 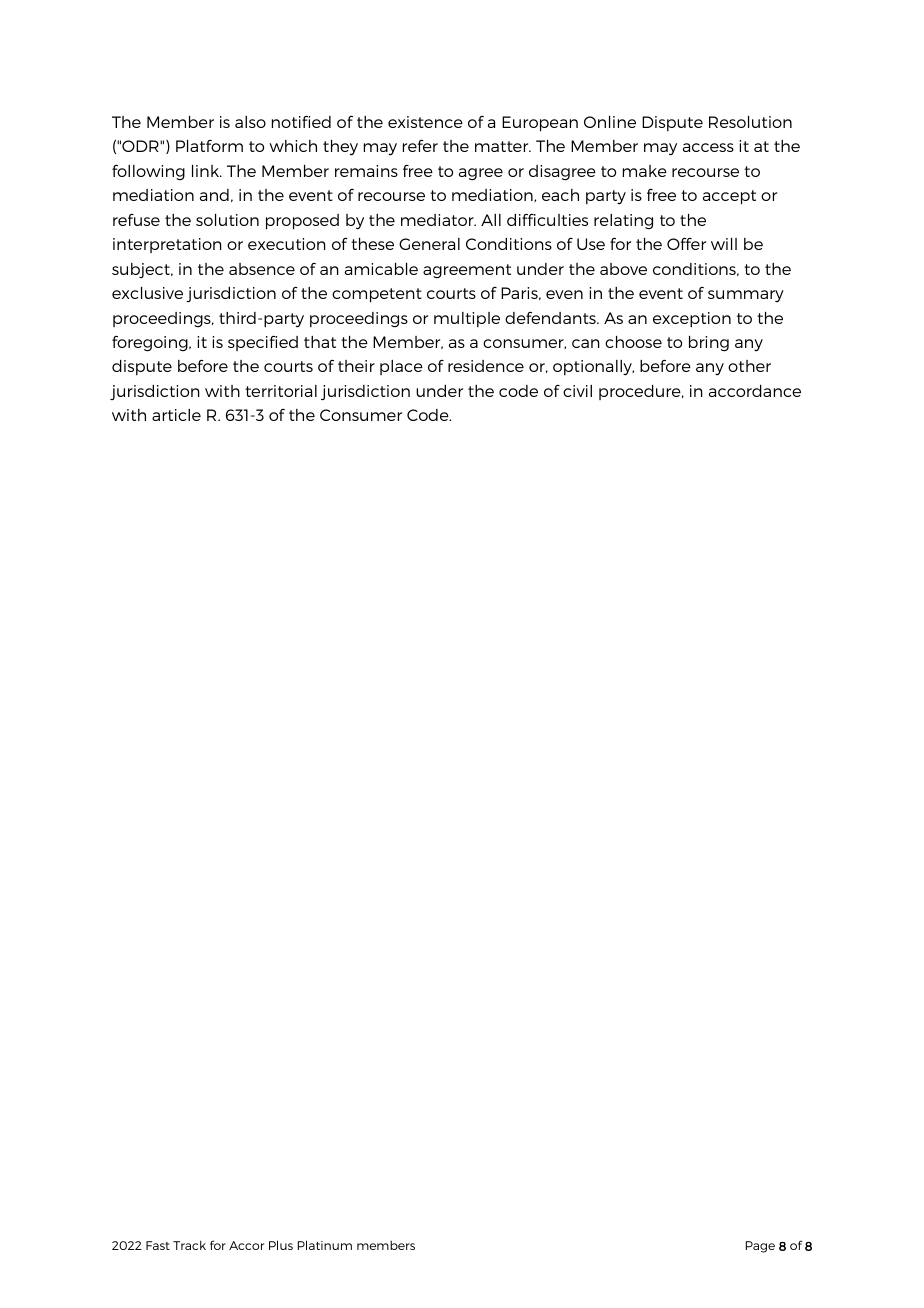 What do you see at coordinates (420, 145) in the document?
I see `refer` at bounding box center [420, 145].
